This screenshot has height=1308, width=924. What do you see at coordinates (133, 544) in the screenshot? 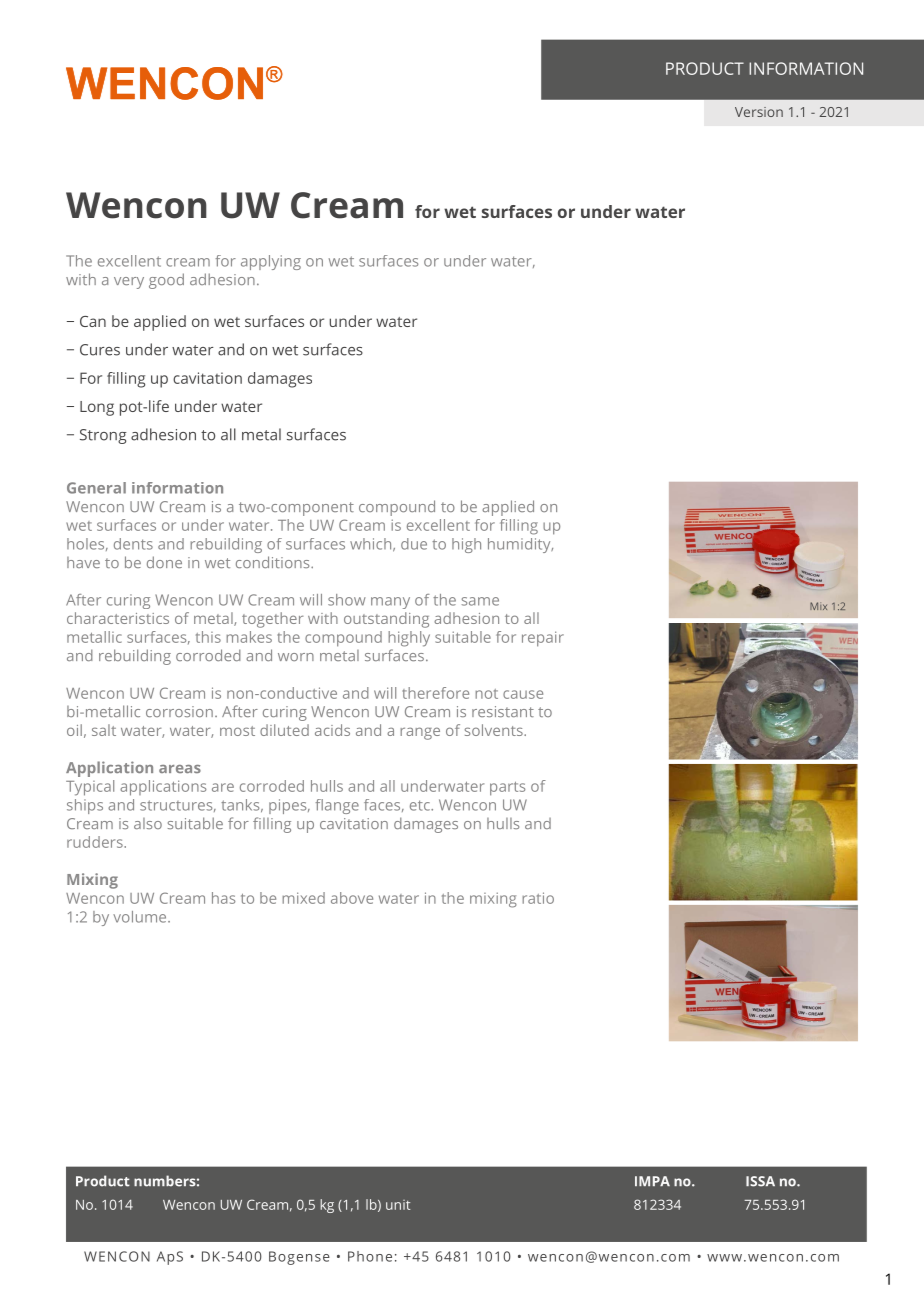
I see `dents` at bounding box center [133, 544].
